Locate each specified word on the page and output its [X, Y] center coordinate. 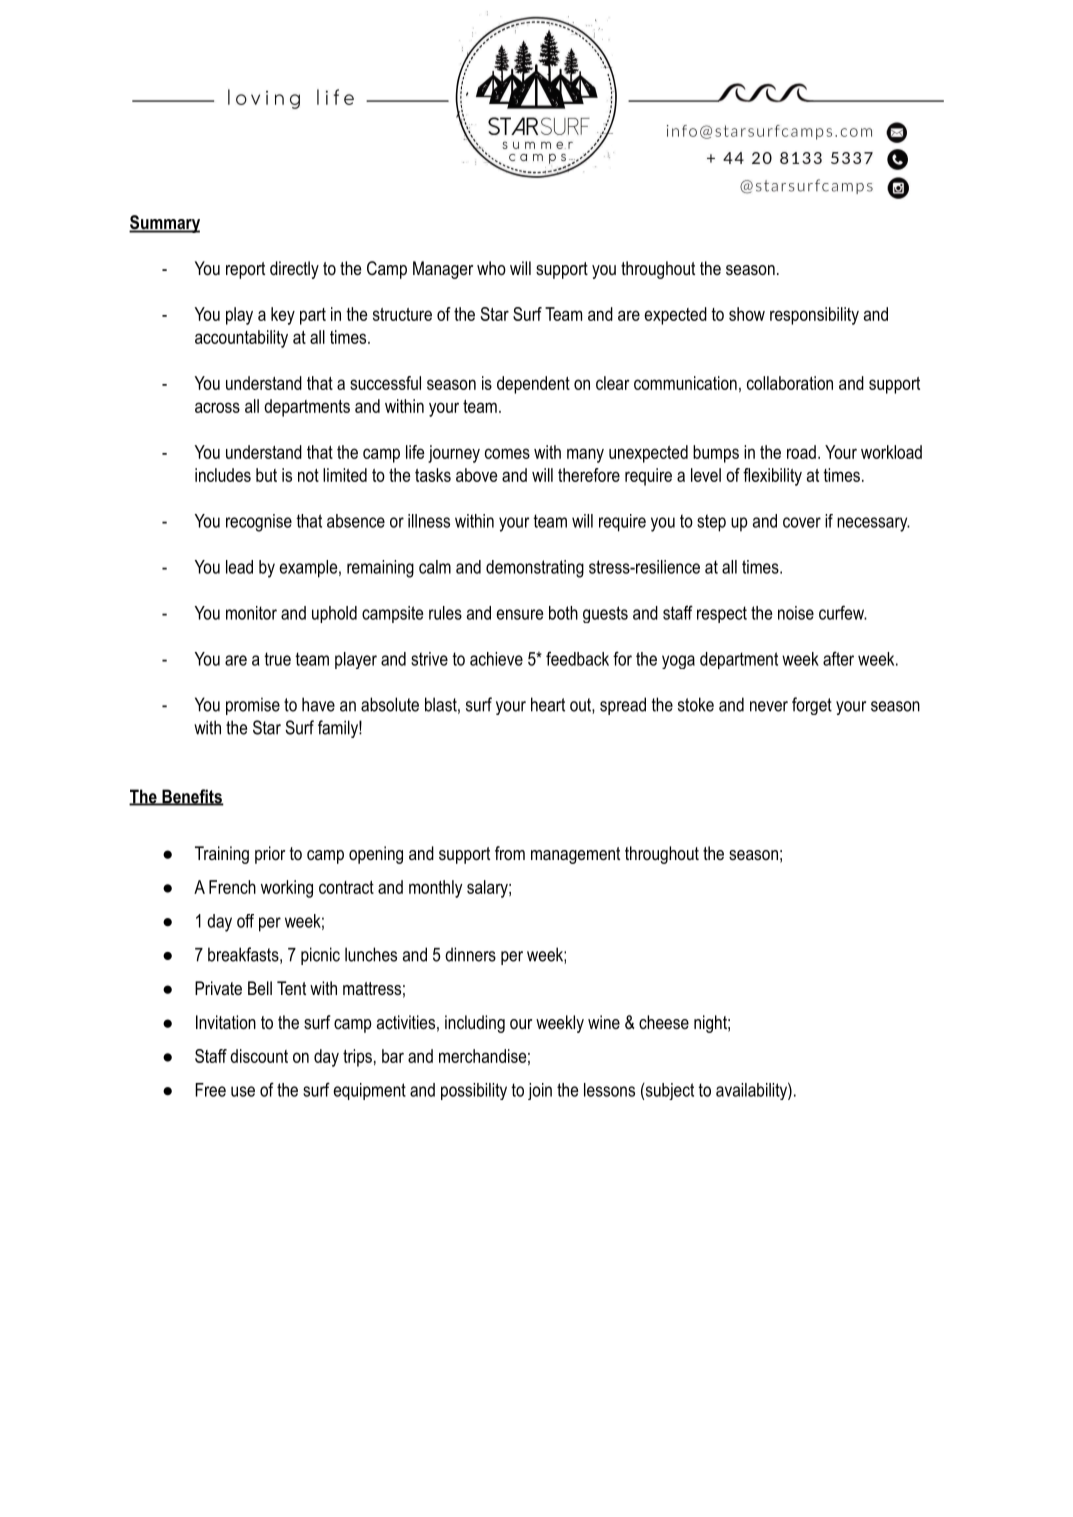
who [491, 268]
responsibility [814, 316]
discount [259, 1056]
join [540, 1091]
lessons [609, 1090]
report [245, 270]
